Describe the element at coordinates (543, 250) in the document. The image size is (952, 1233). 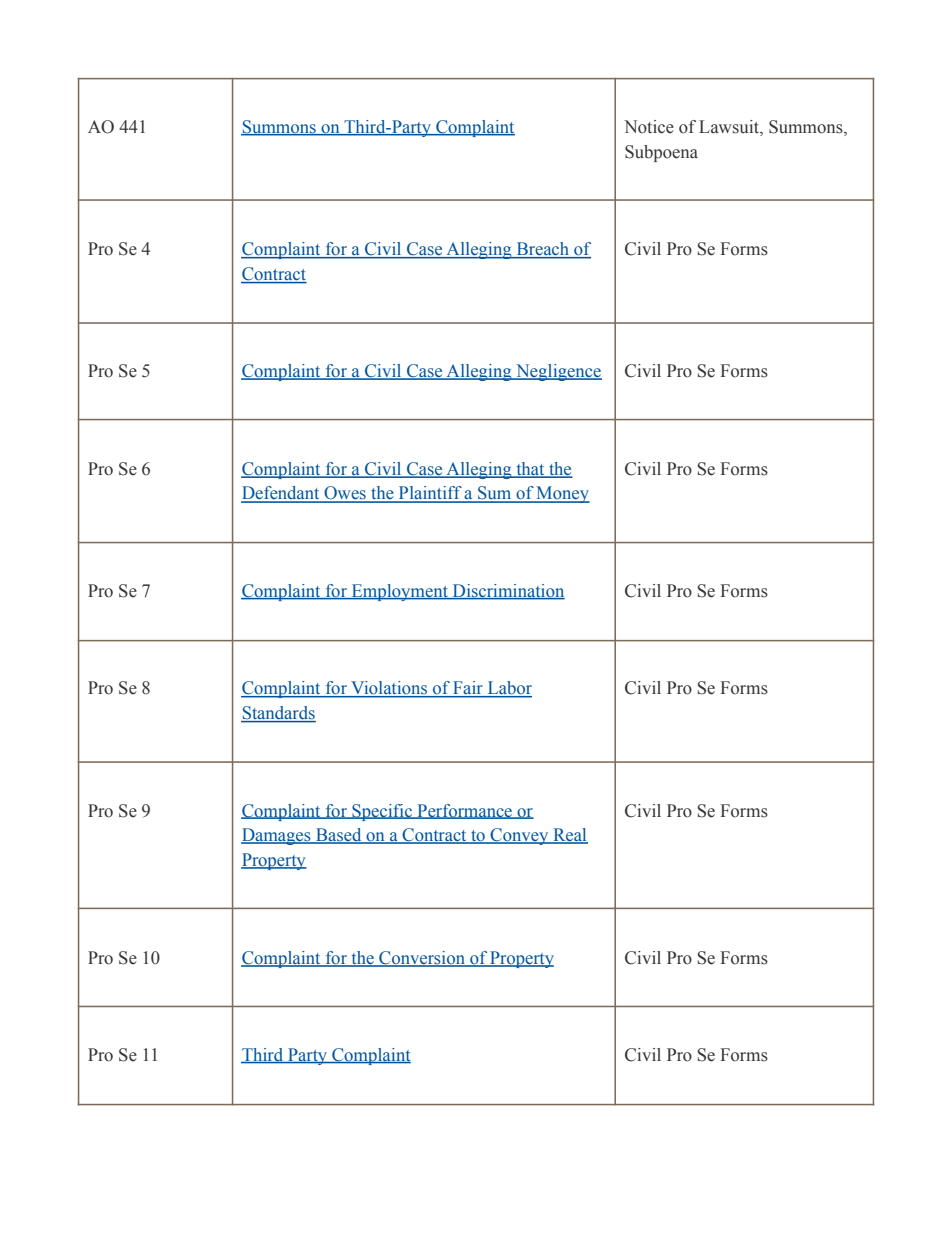
I see `Breach` at that location.
